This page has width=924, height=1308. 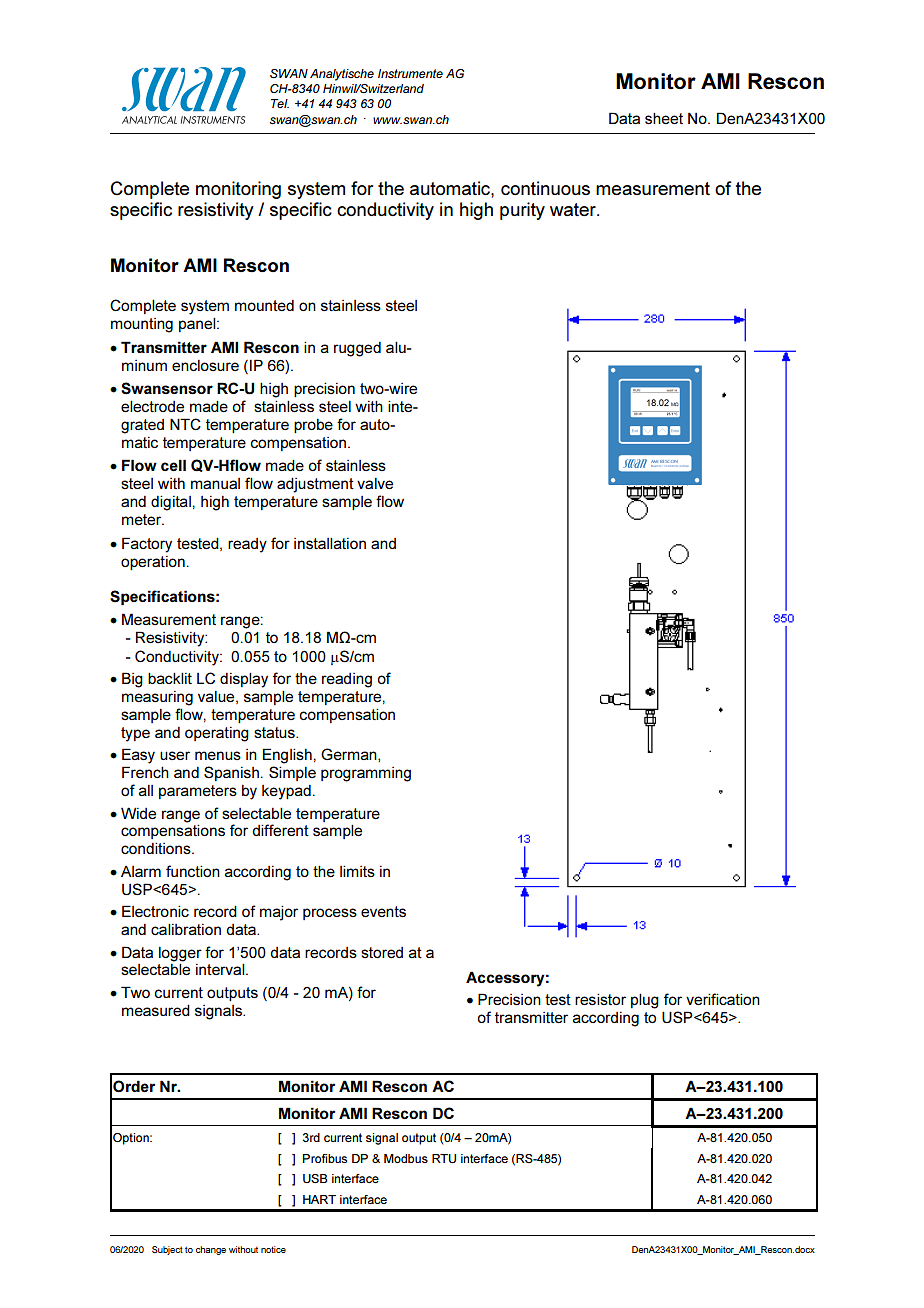 I want to click on sheet, so click(x=664, y=119).
